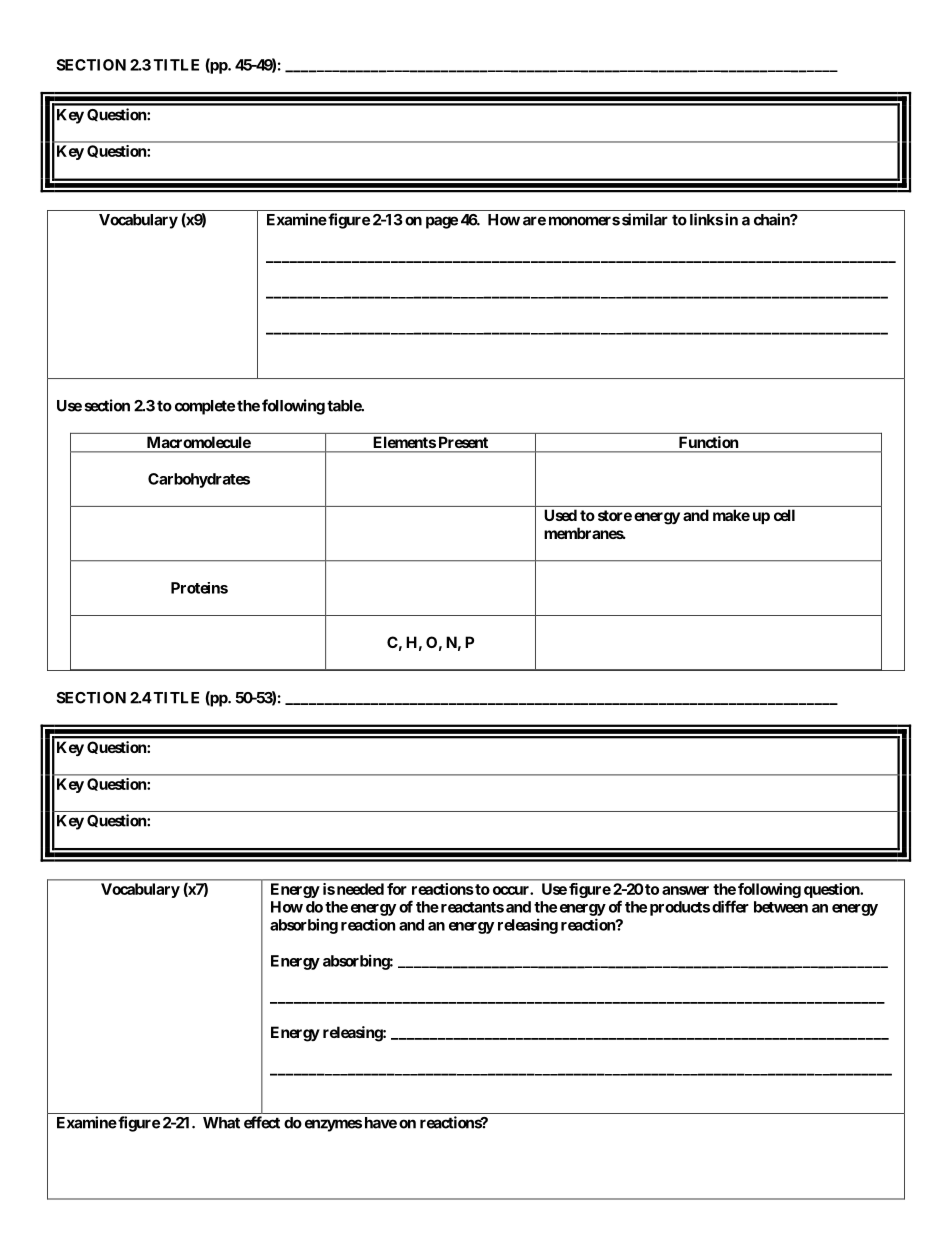  What do you see at coordinates (442, 222) in the screenshot?
I see `page` at bounding box center [442, 222].
